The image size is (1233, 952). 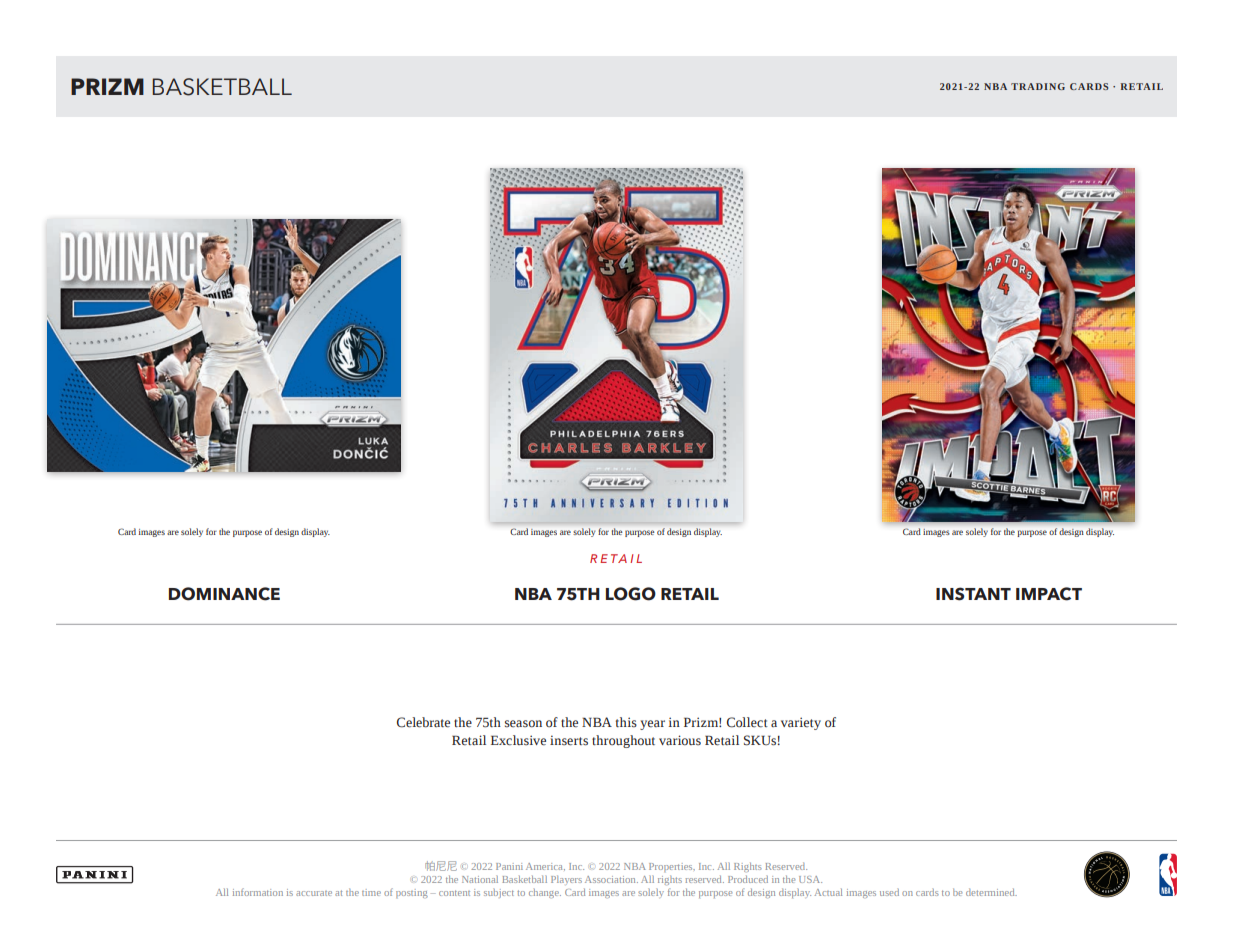 What do you see at coordinates (973, 594) in the image?
I see `INSTANT` at bounding box center [973, 594].
